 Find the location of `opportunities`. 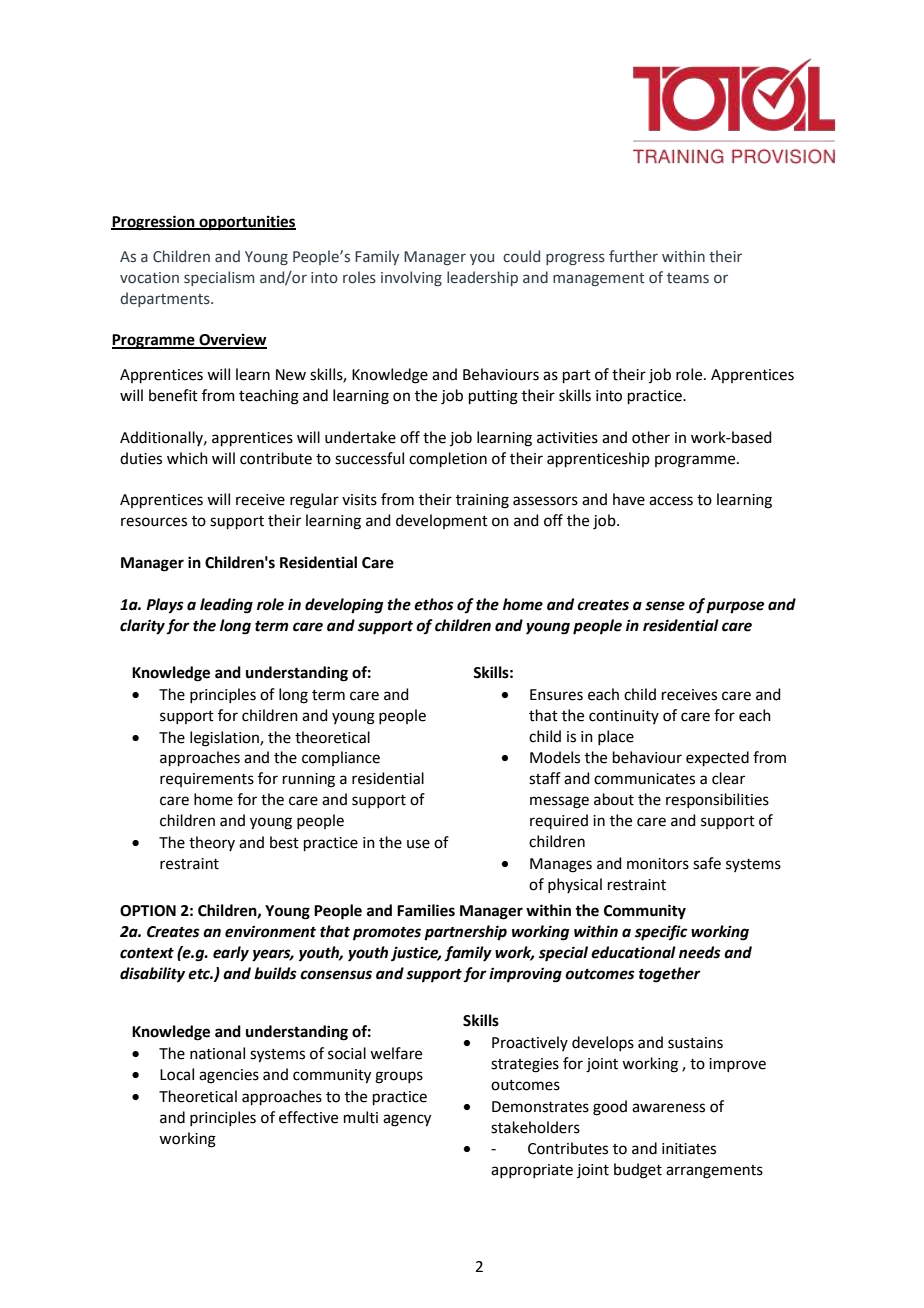

opportunities is located at coordinates (246, 223).
